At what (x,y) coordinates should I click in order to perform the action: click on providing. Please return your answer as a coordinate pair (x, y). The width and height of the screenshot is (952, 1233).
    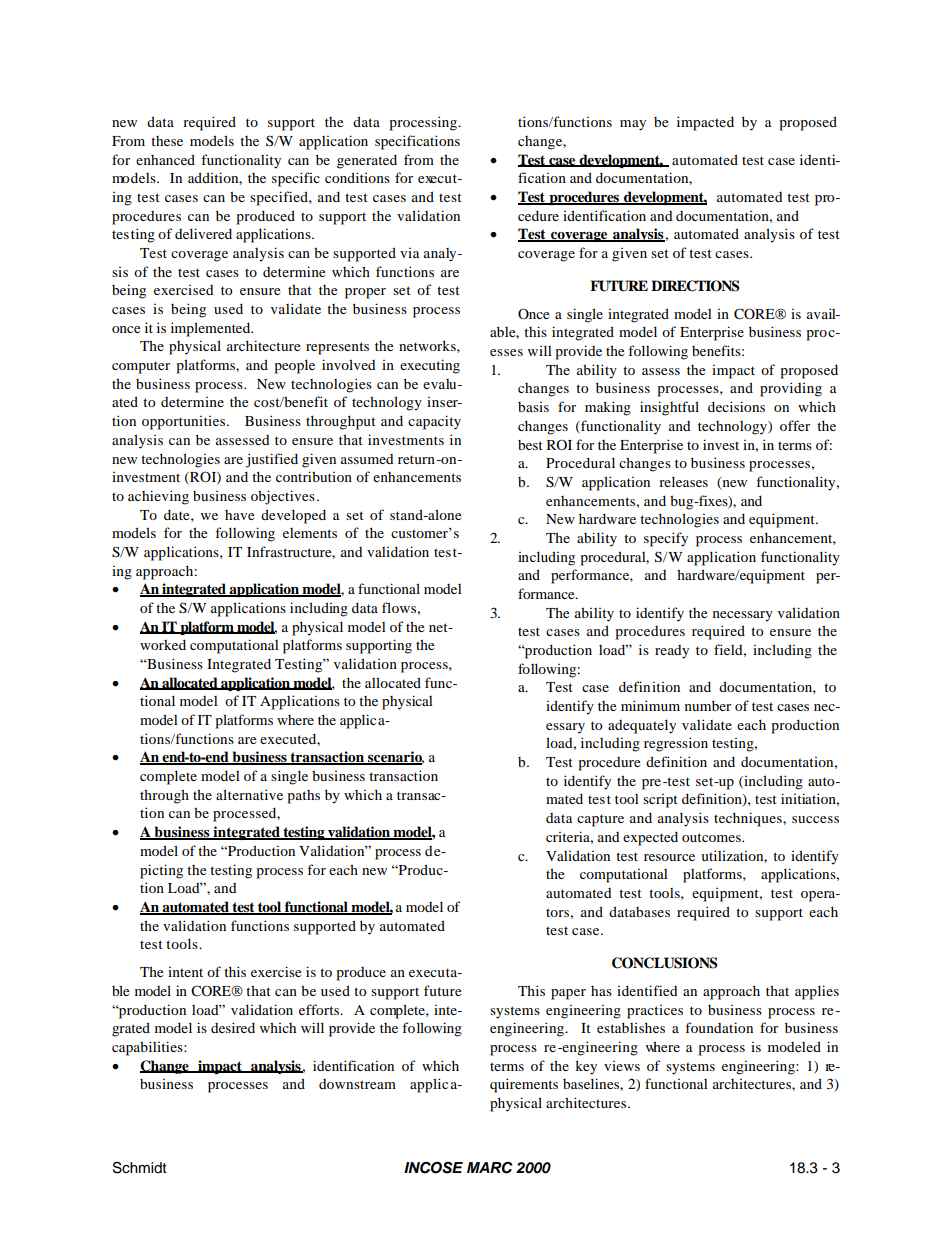
    Looking at the image, I should click on (791, 389).
